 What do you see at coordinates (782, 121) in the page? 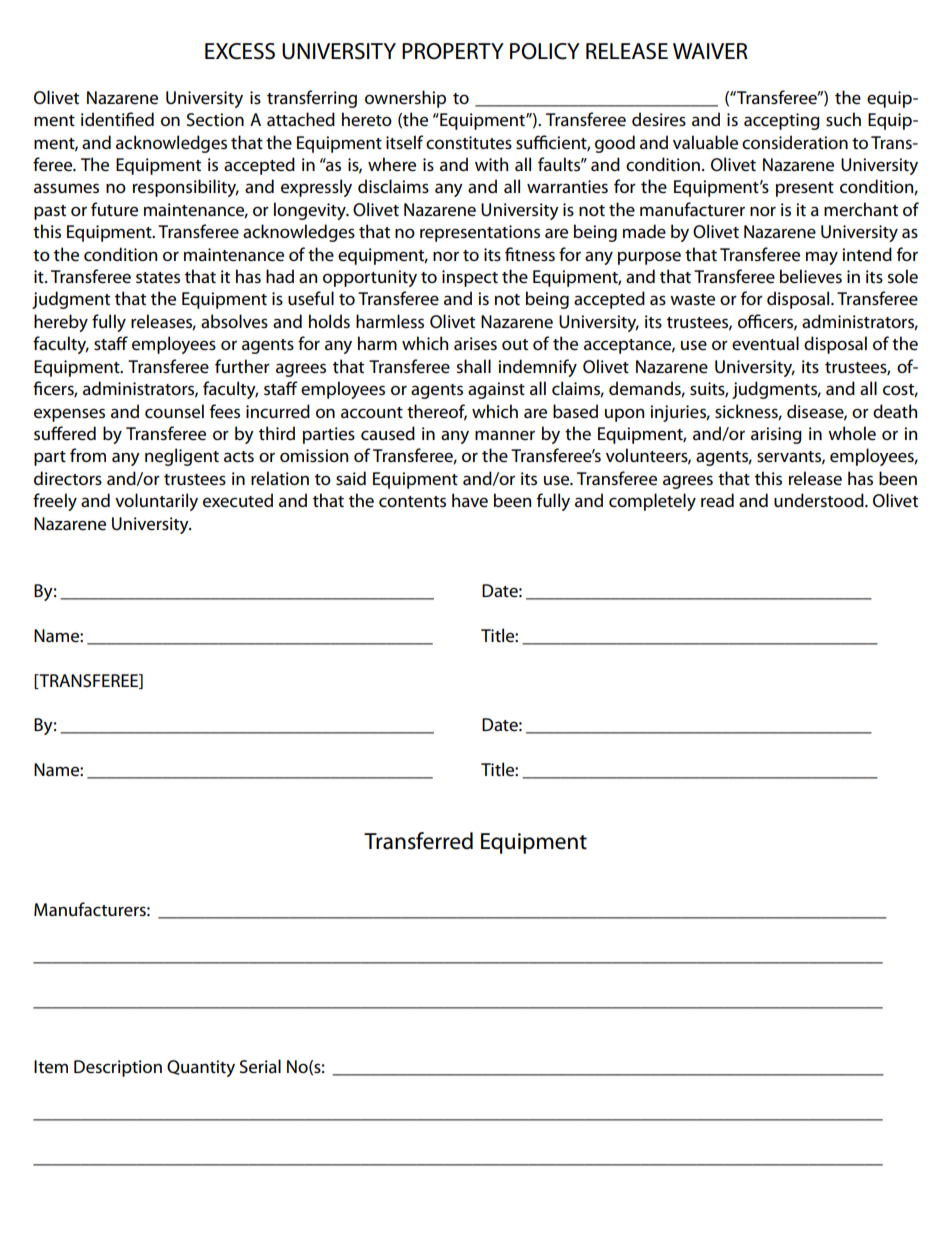
I see `accepting` at bounding box center [782, 121].
